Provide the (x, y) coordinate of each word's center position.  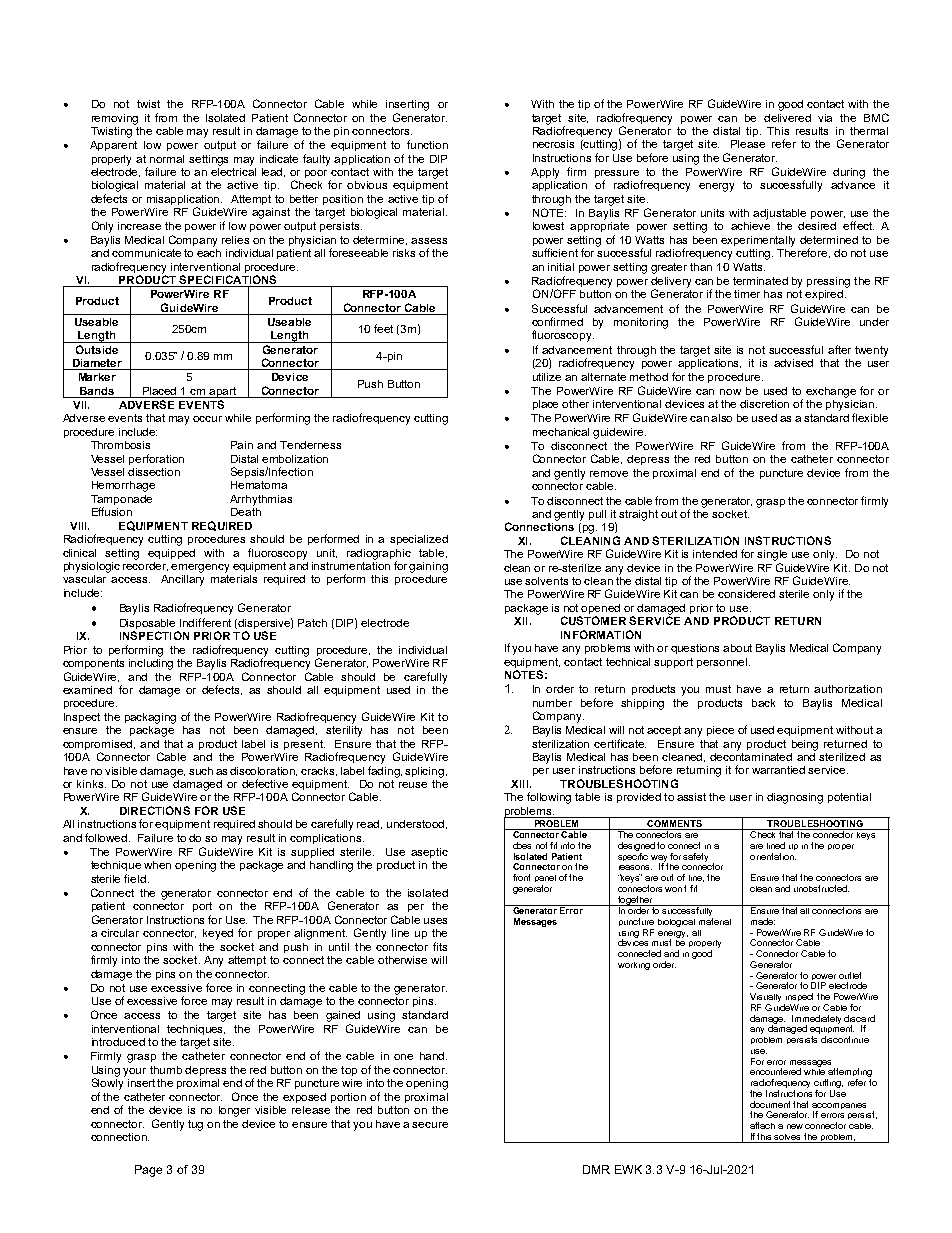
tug (195, 1125)
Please (748, 144)
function (427, 144)
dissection (154, 472)
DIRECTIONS (155, 810)
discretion (764, 404)
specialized (419, 540)
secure (430, 1125)
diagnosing (795, 798)
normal (167, 159)
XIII (519, 784)
